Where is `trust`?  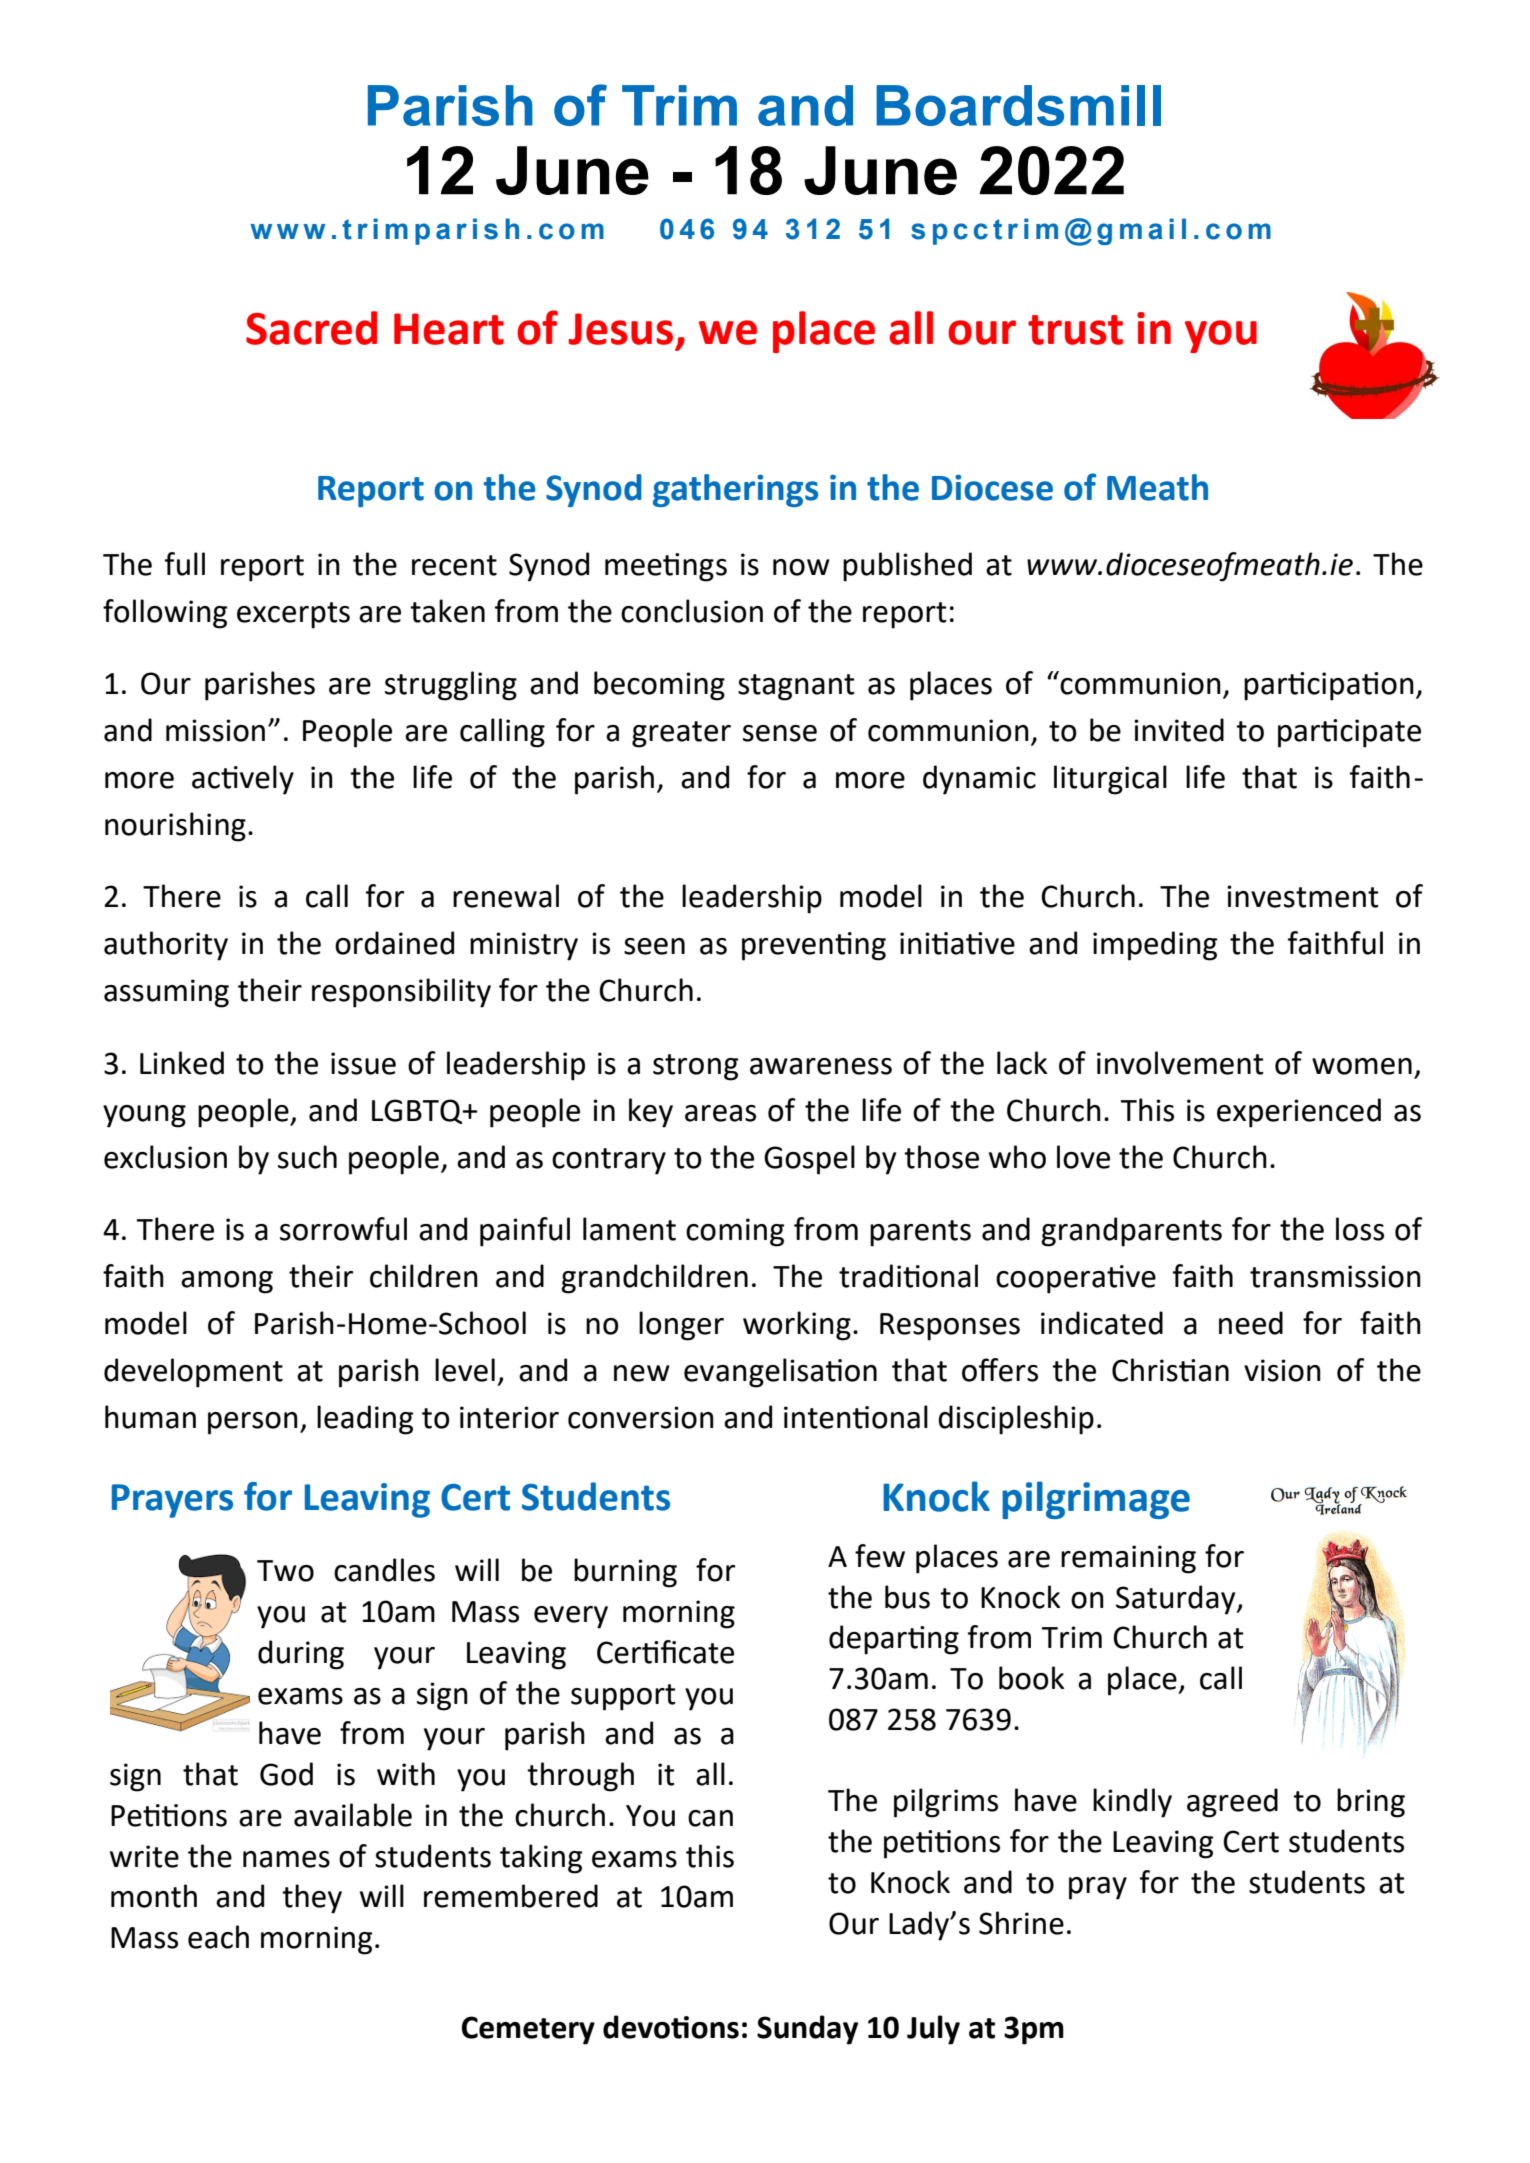
trust is located at coordinates (1075, 330).
